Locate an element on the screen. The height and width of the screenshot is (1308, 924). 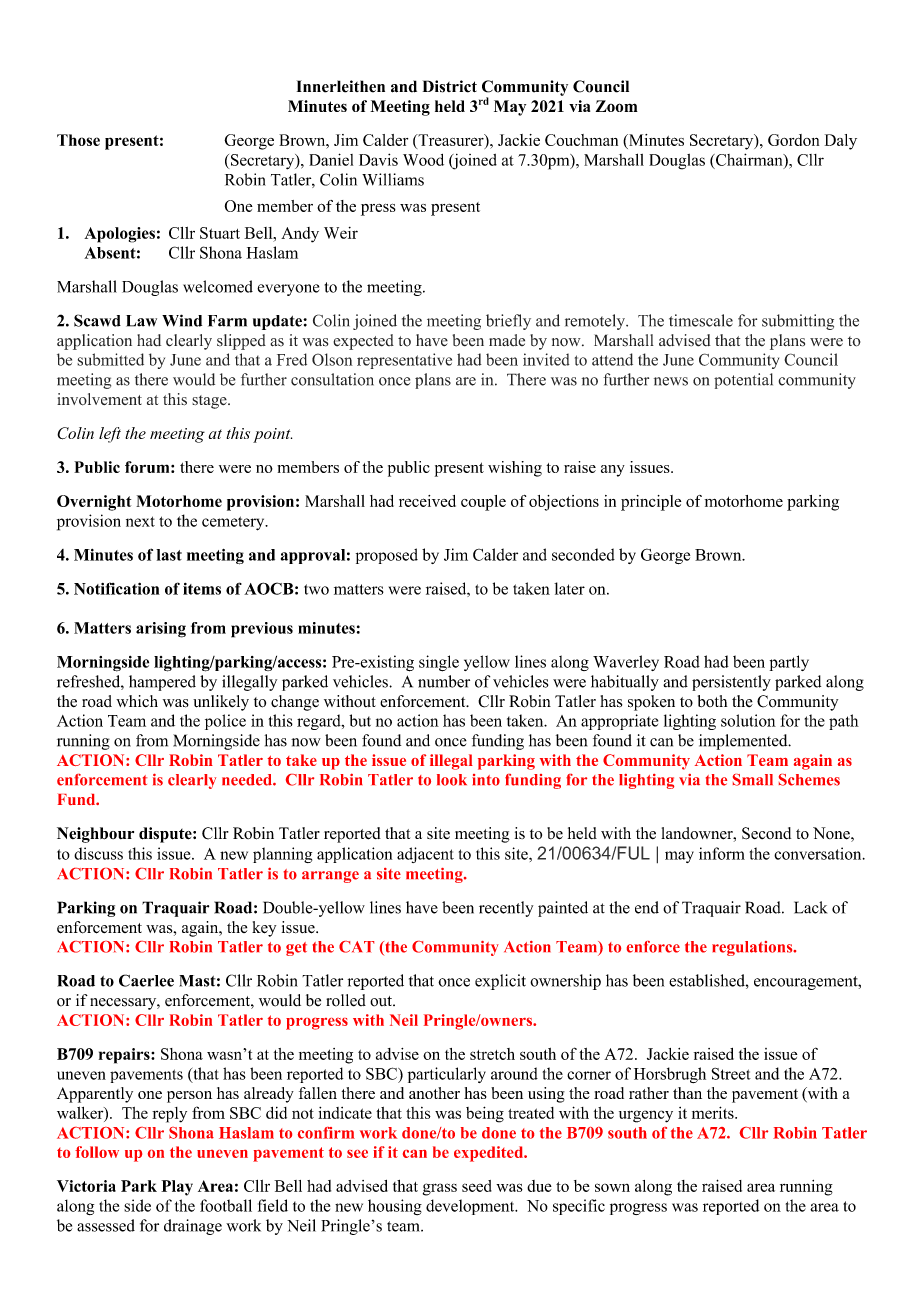
couple is located at coordinates (483, 503).
